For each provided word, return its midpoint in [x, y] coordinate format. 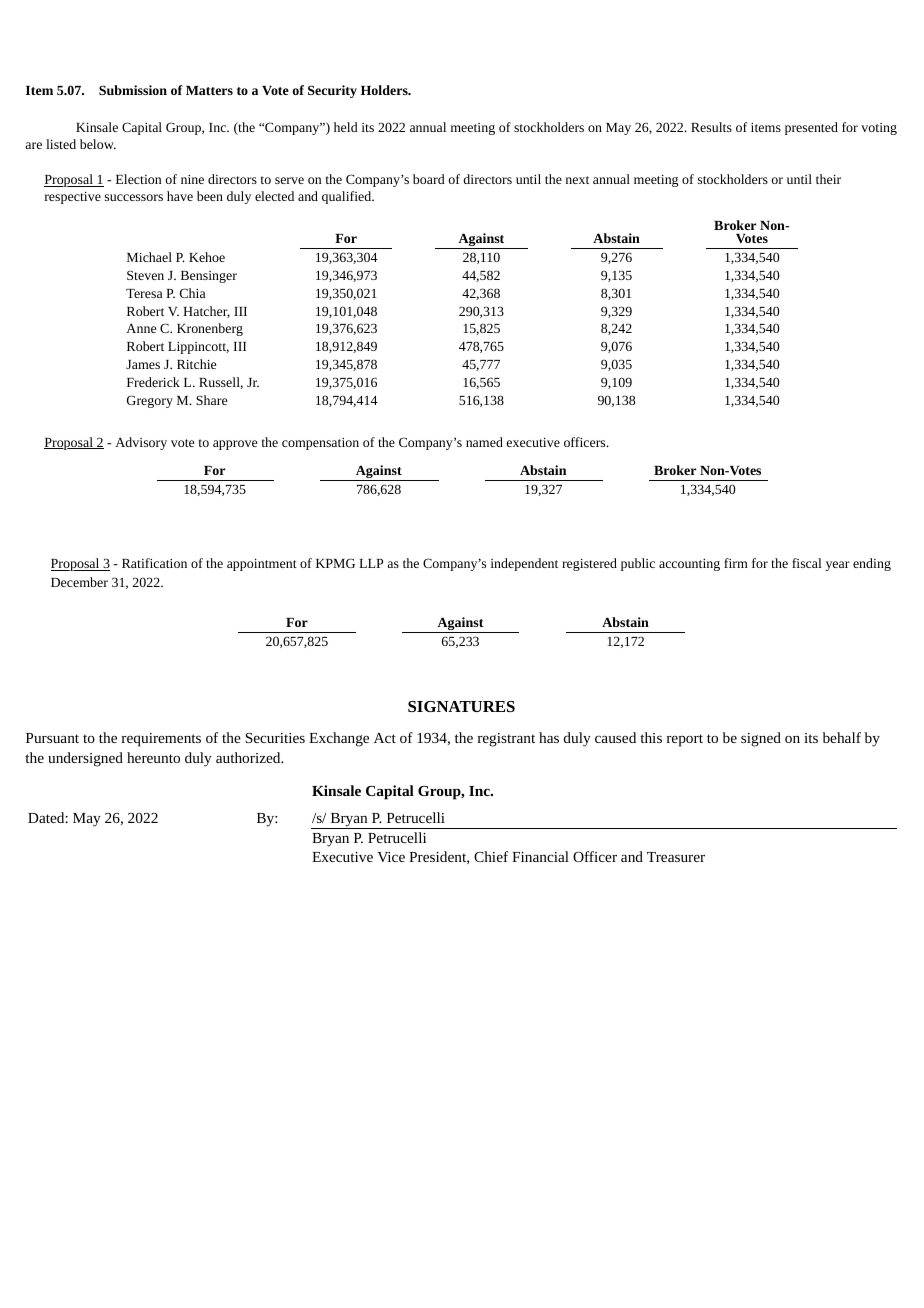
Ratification [154, 563]
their [828, 179]
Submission [133, 90]
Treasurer [676, 857]
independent [524, 564]
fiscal [807, 563]
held [346, 127]
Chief [491, 856]
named [484, 442]
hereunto [153, 757]
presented [811, 128]
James [143, 364]
